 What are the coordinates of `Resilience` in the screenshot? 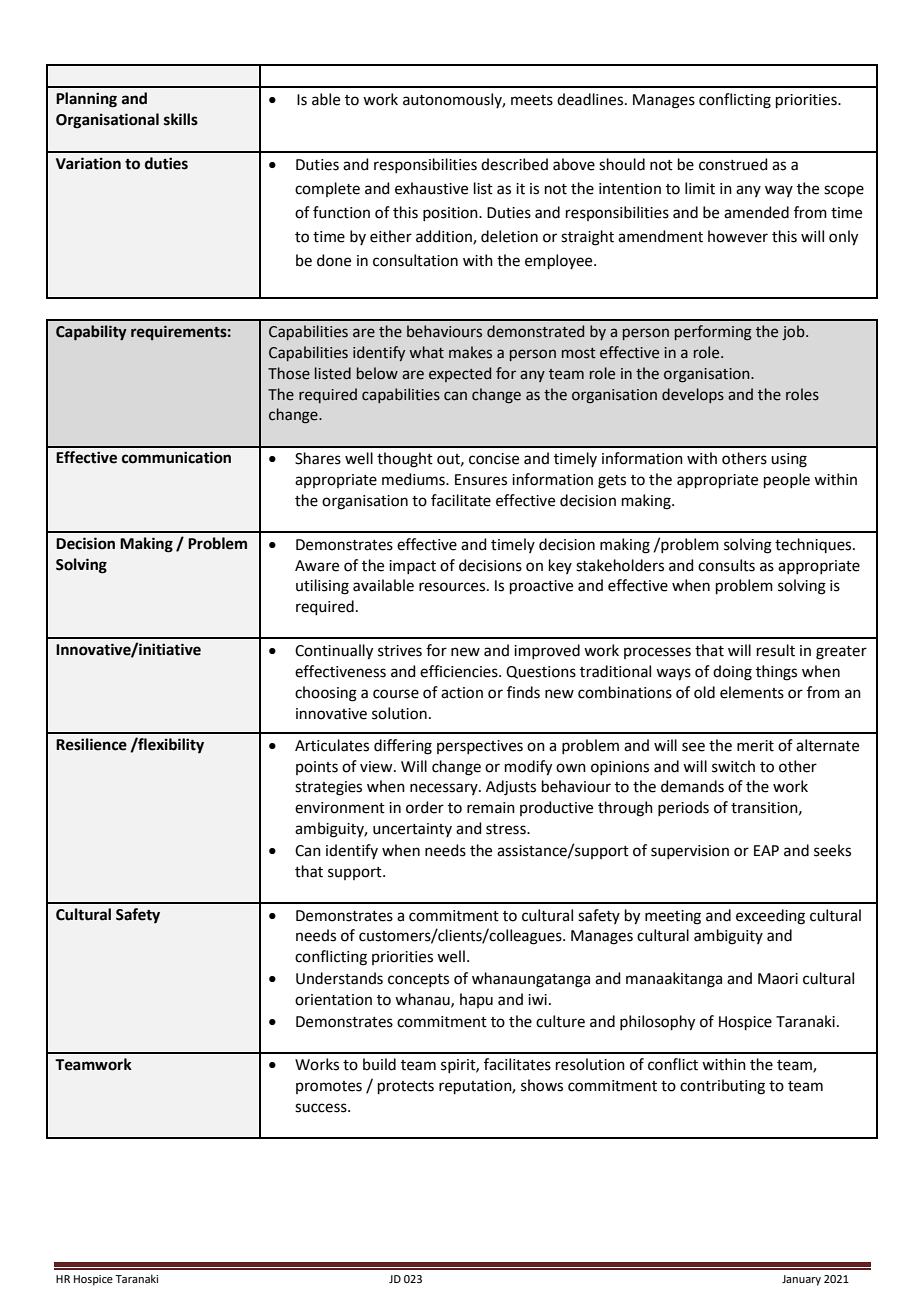 It's located at (91, 744).
